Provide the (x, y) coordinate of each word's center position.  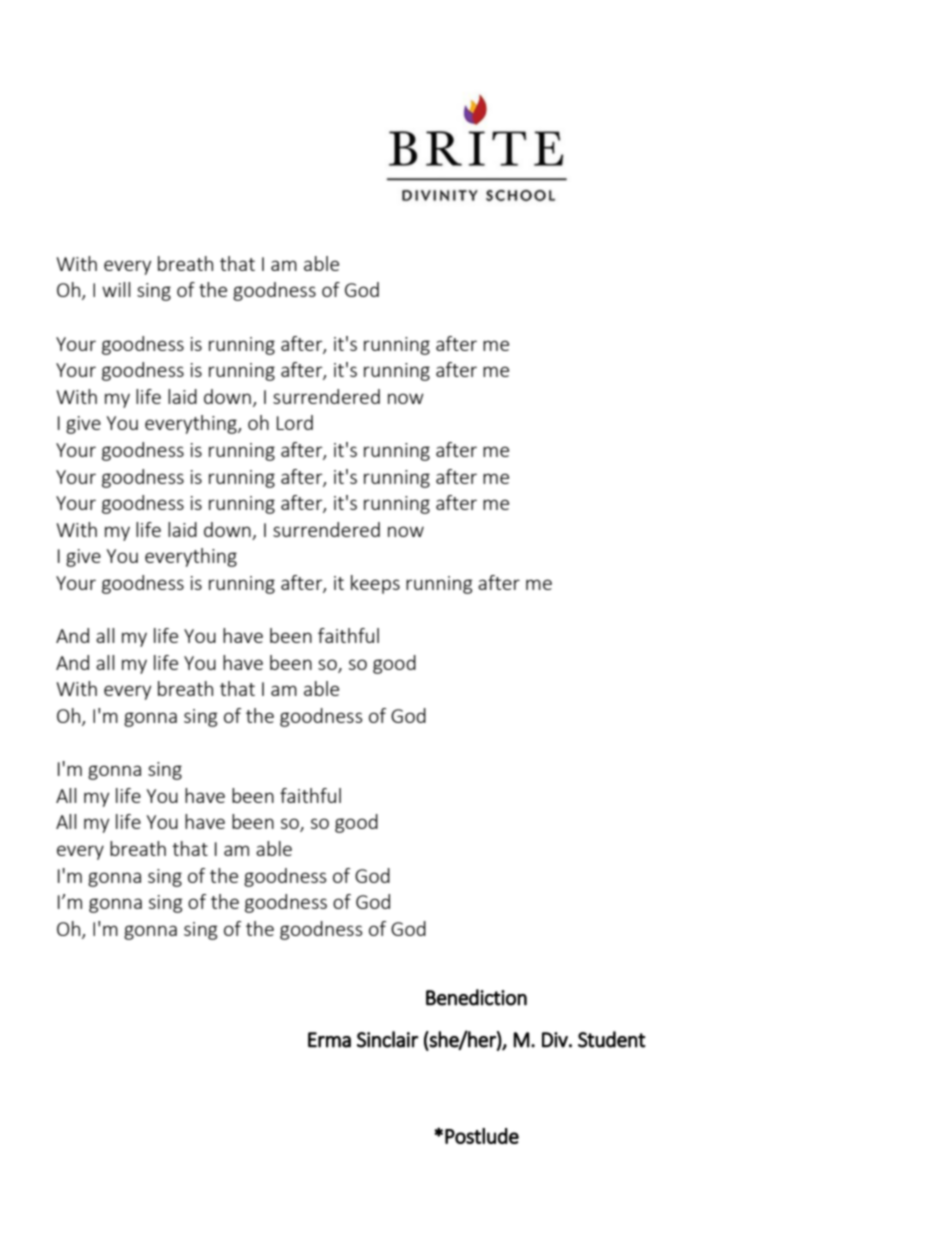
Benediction (476, 997)
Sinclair (388, 1039)
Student (612, 1039)
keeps (375, 584)
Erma (329, 1040)
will (116, 289)
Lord (295, 422)
